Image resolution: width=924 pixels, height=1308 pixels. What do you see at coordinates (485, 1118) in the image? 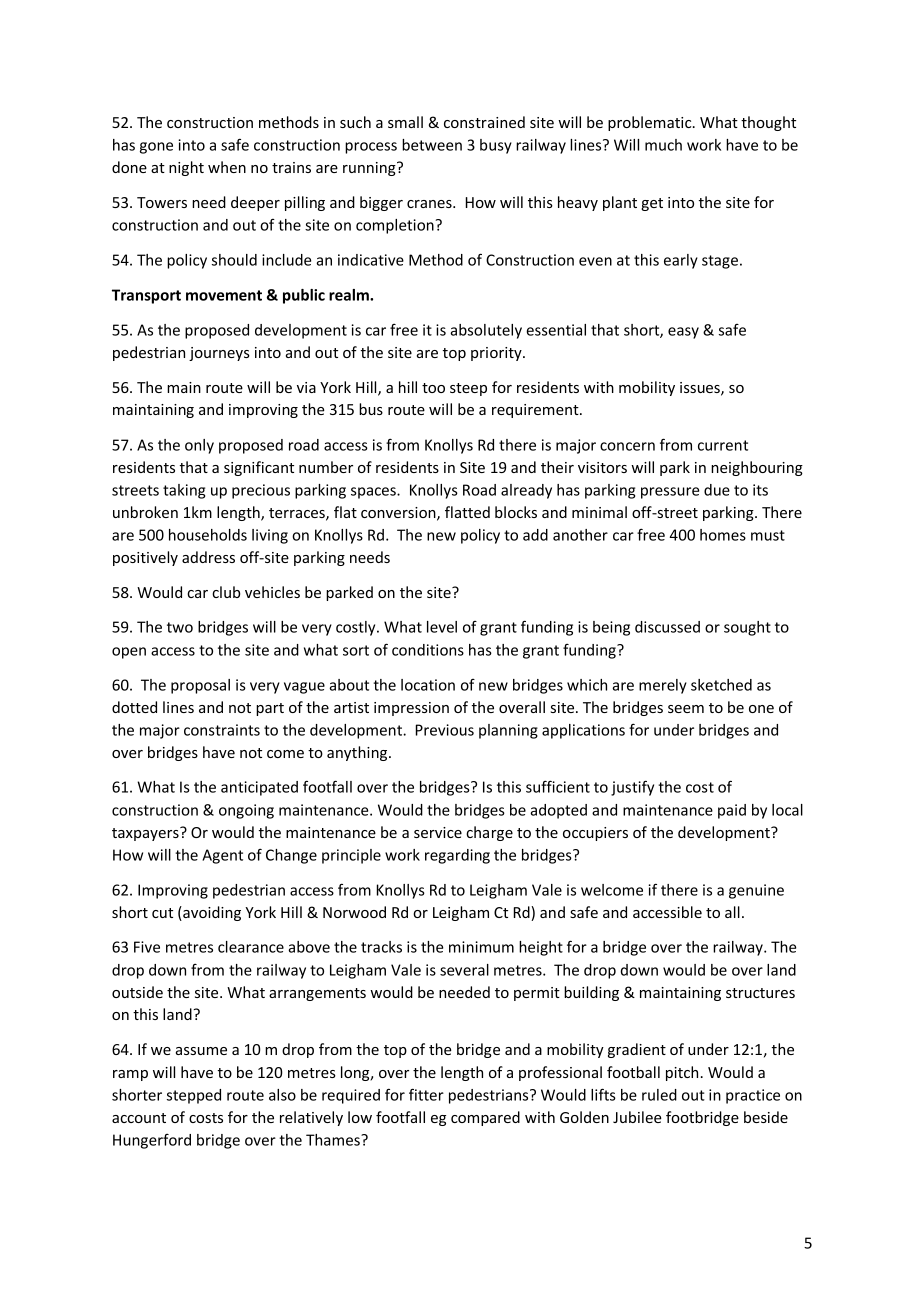
I see `compared` at bounding box center [485, 1118].
